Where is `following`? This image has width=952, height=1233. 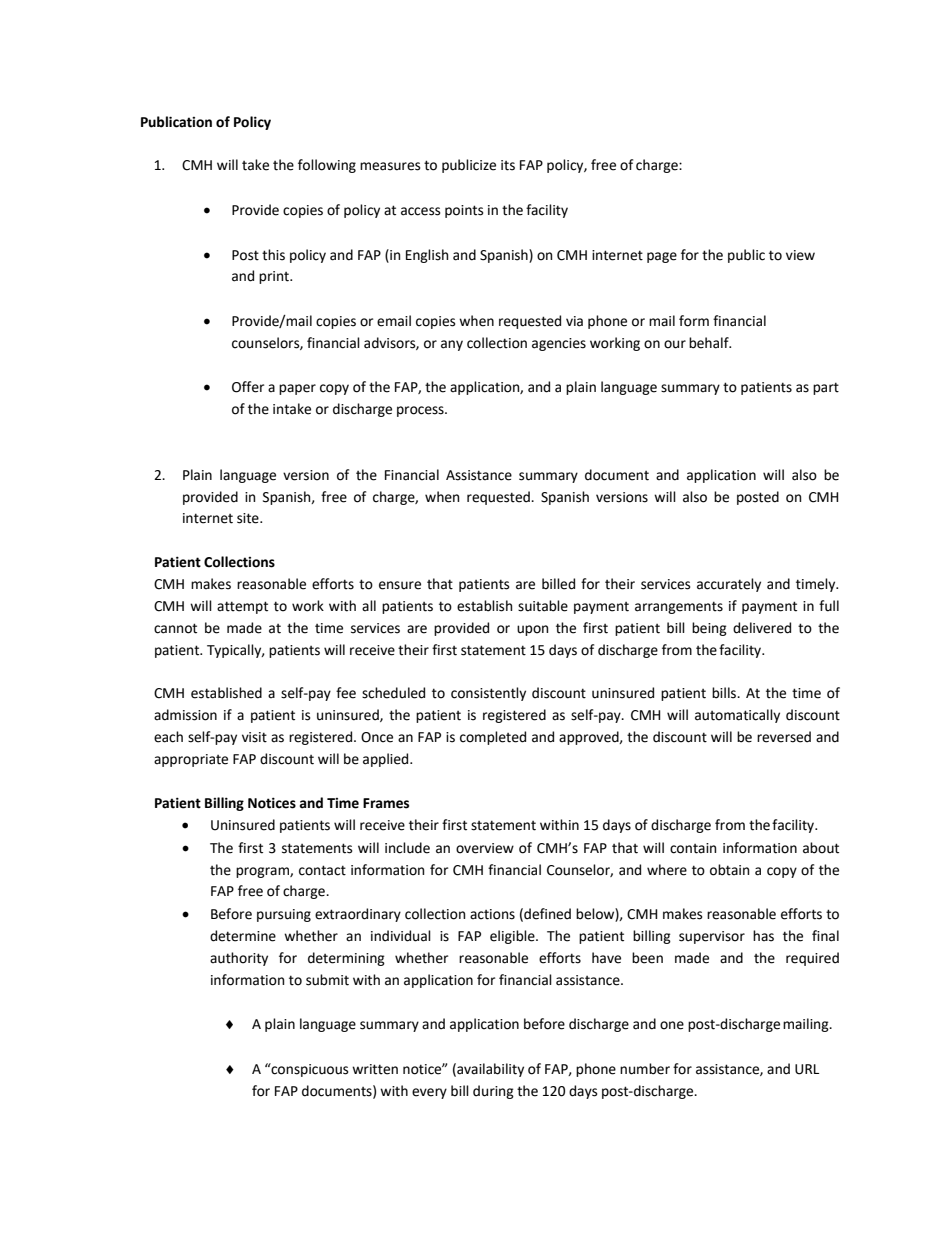
following is located at coordinates (327, 166).
